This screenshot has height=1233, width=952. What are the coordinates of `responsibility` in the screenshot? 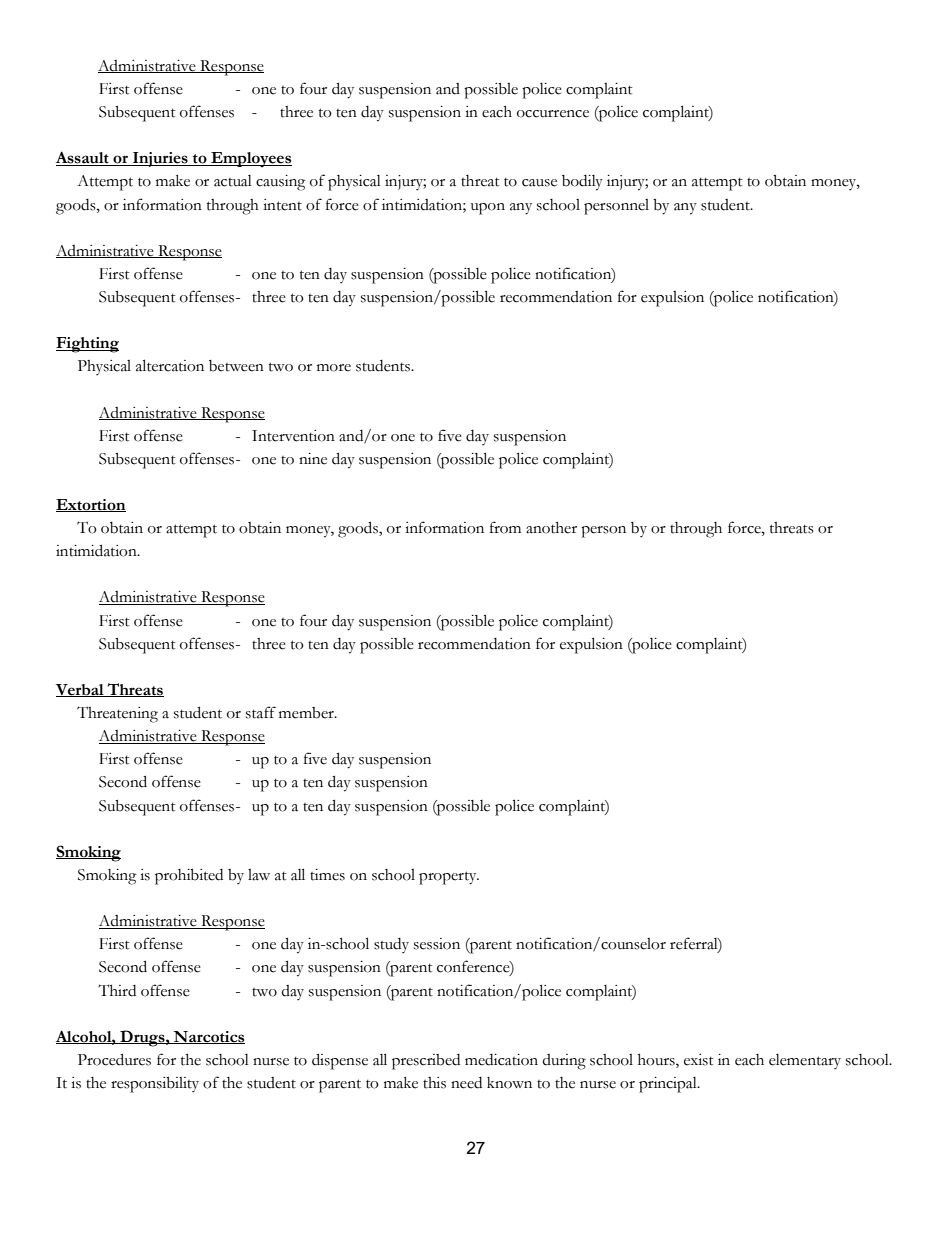 It's located at (155, 1085).
